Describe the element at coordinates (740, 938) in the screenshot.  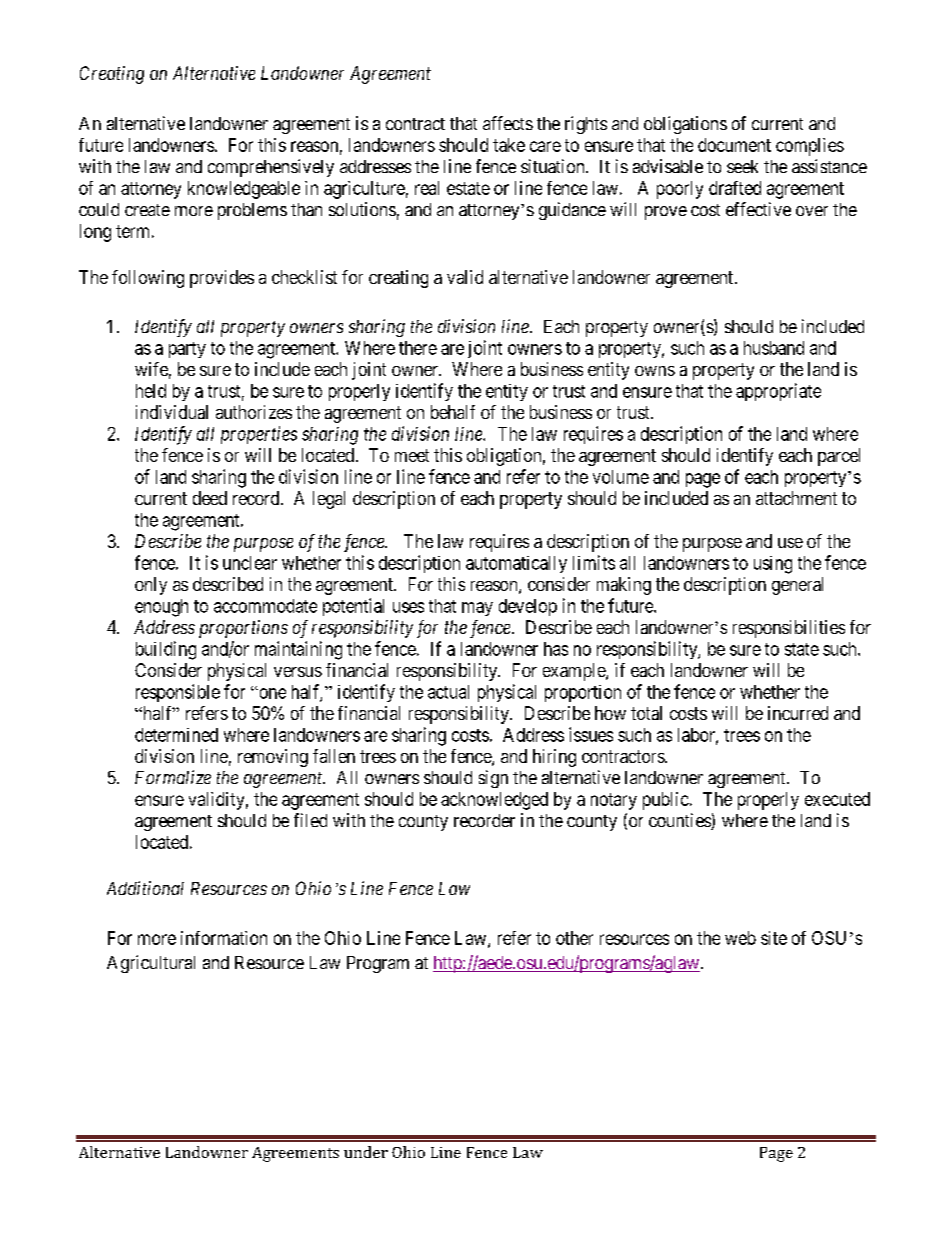
I see `web` at that location.
